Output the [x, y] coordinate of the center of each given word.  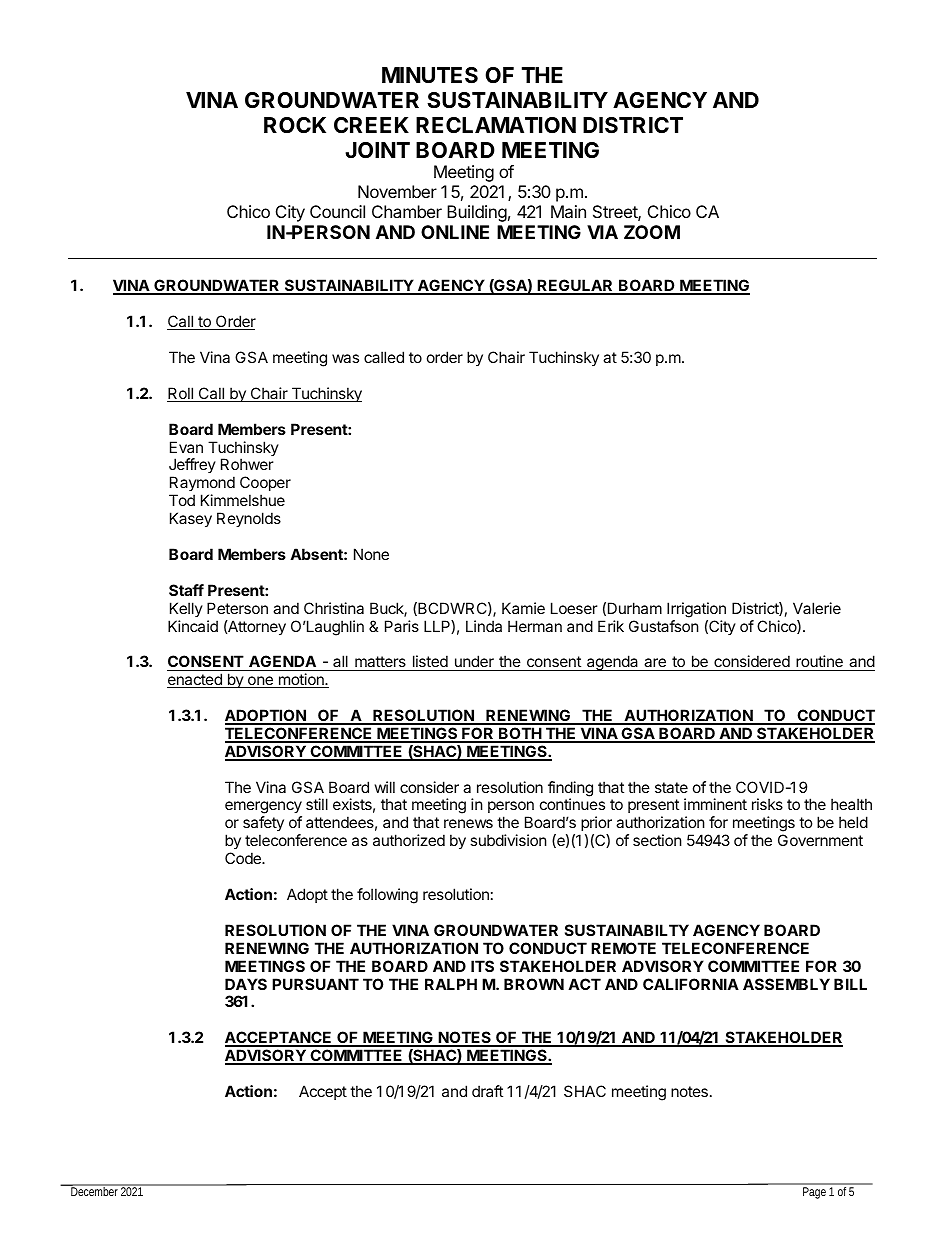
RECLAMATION [496, 125]
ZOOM [652, 232]
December [95, 1190]
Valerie [817, 608]
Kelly [186, 609]
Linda [484, 626]
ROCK [295, 125]
